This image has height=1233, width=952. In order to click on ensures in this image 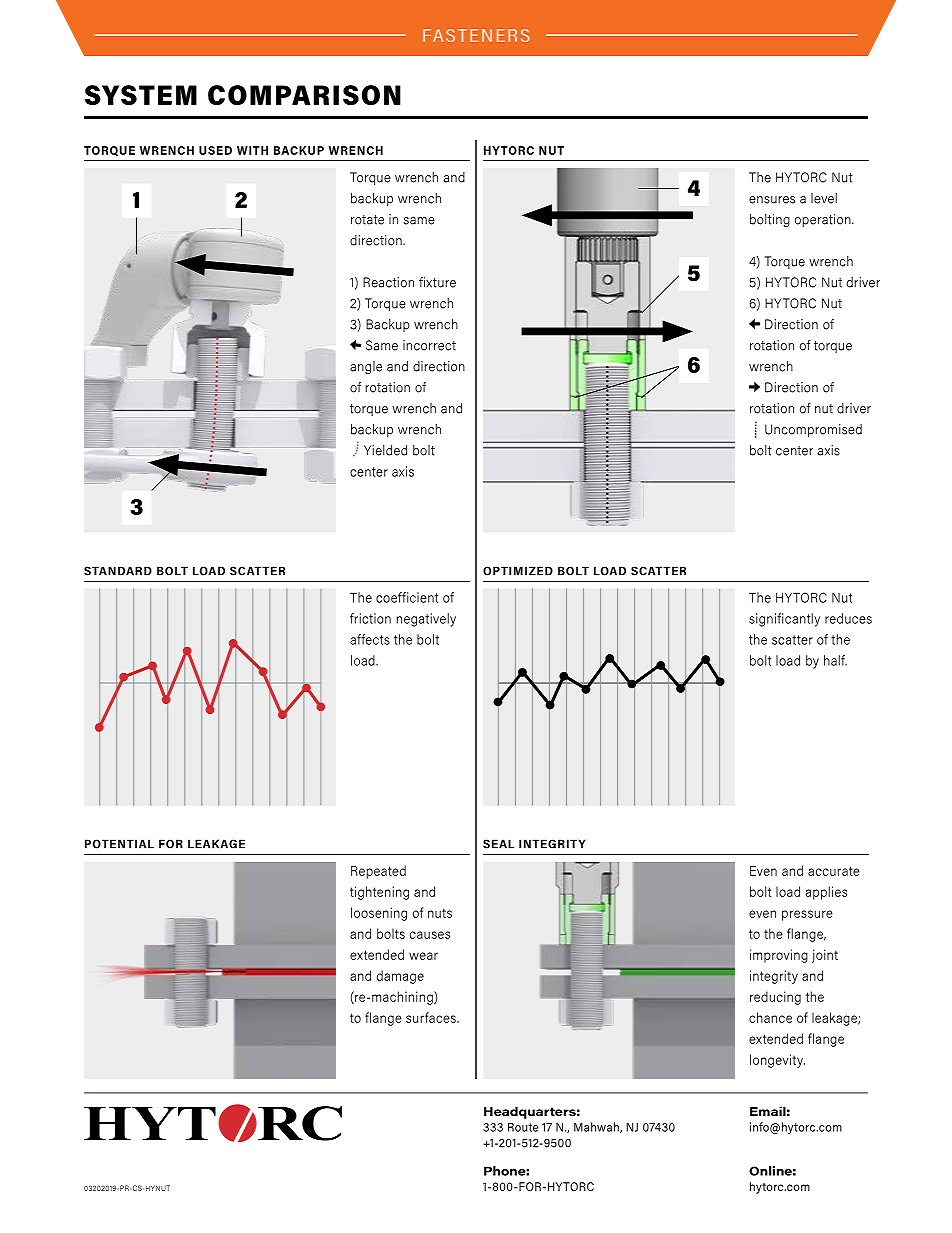, I will do `click(772, 200)`.
